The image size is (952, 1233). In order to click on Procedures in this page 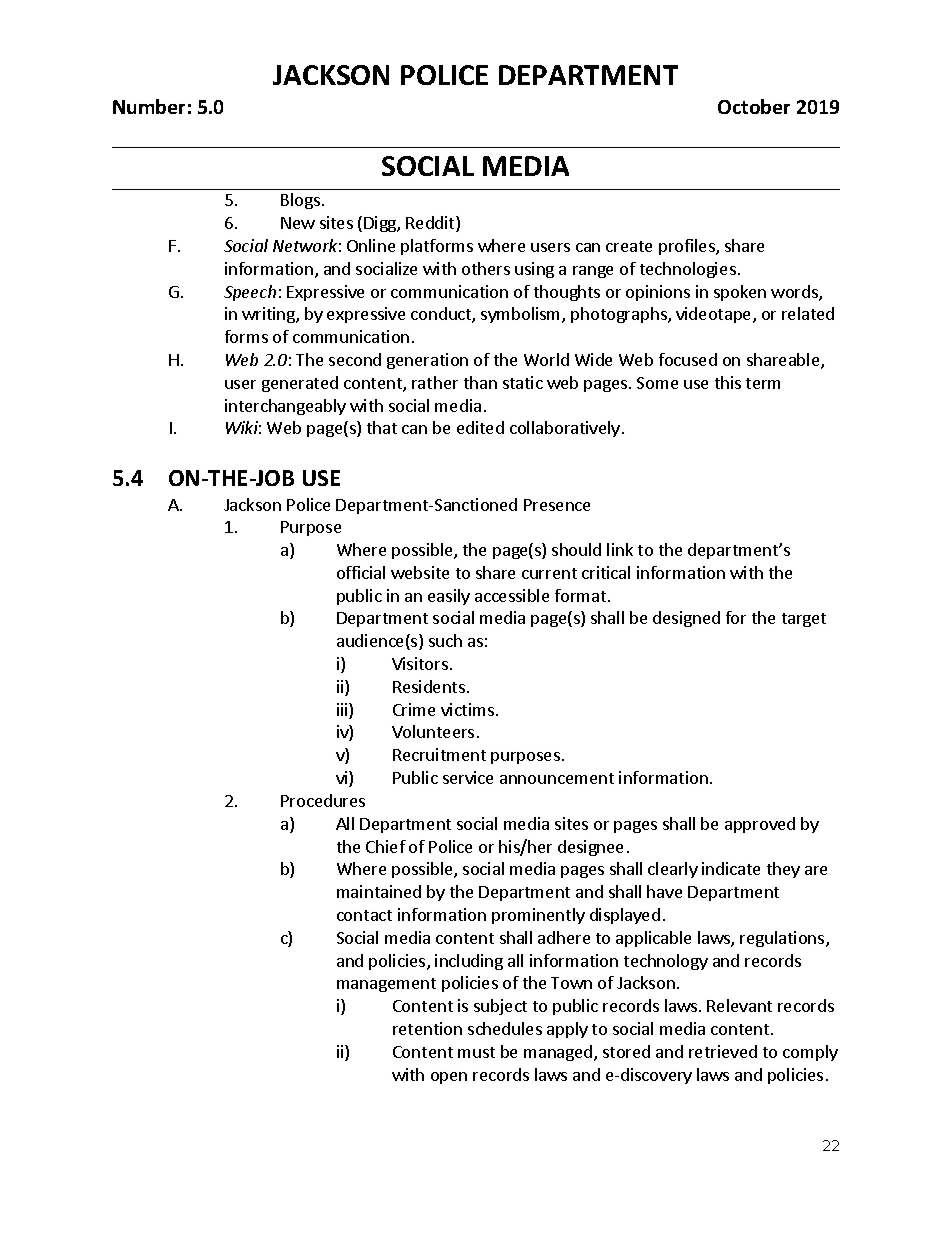, I will do `click(323, 800)`.
